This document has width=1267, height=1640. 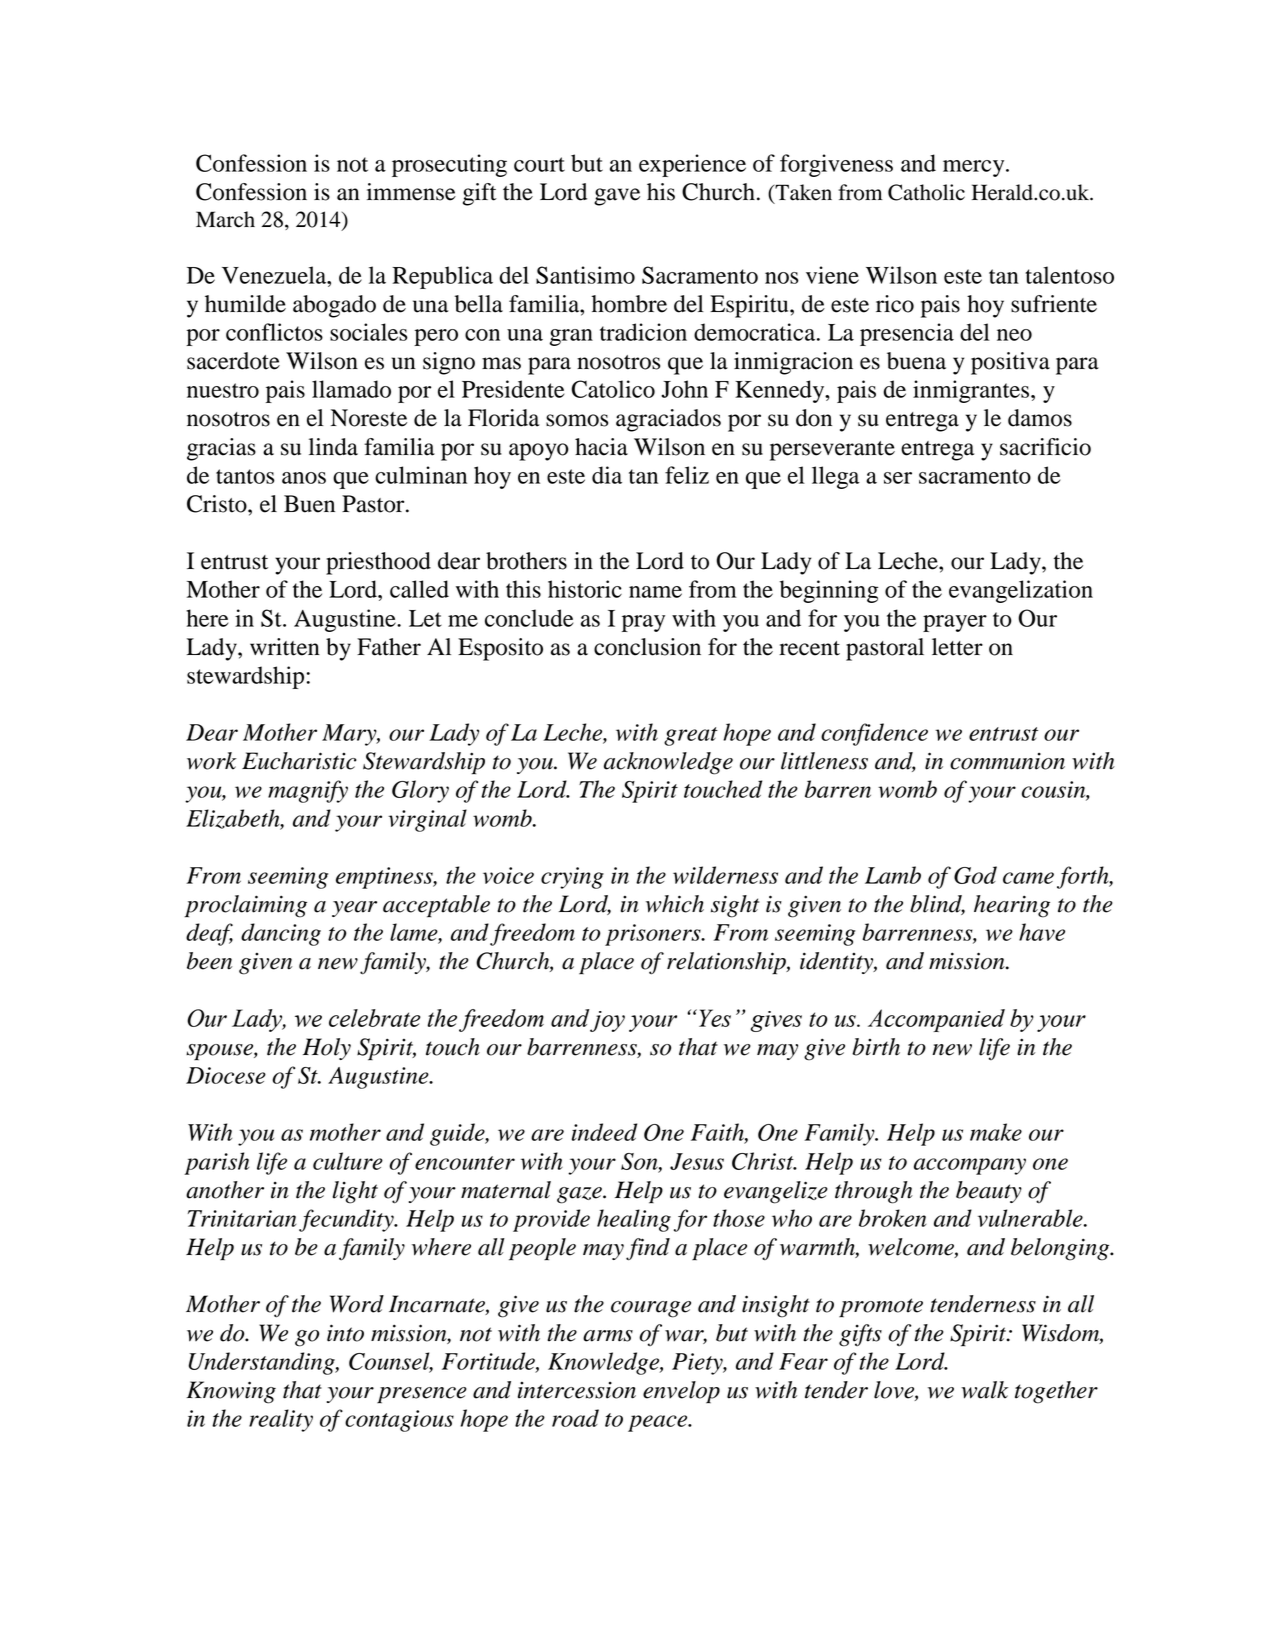 I want to click on Catholic, so click(x=926, y=192).
